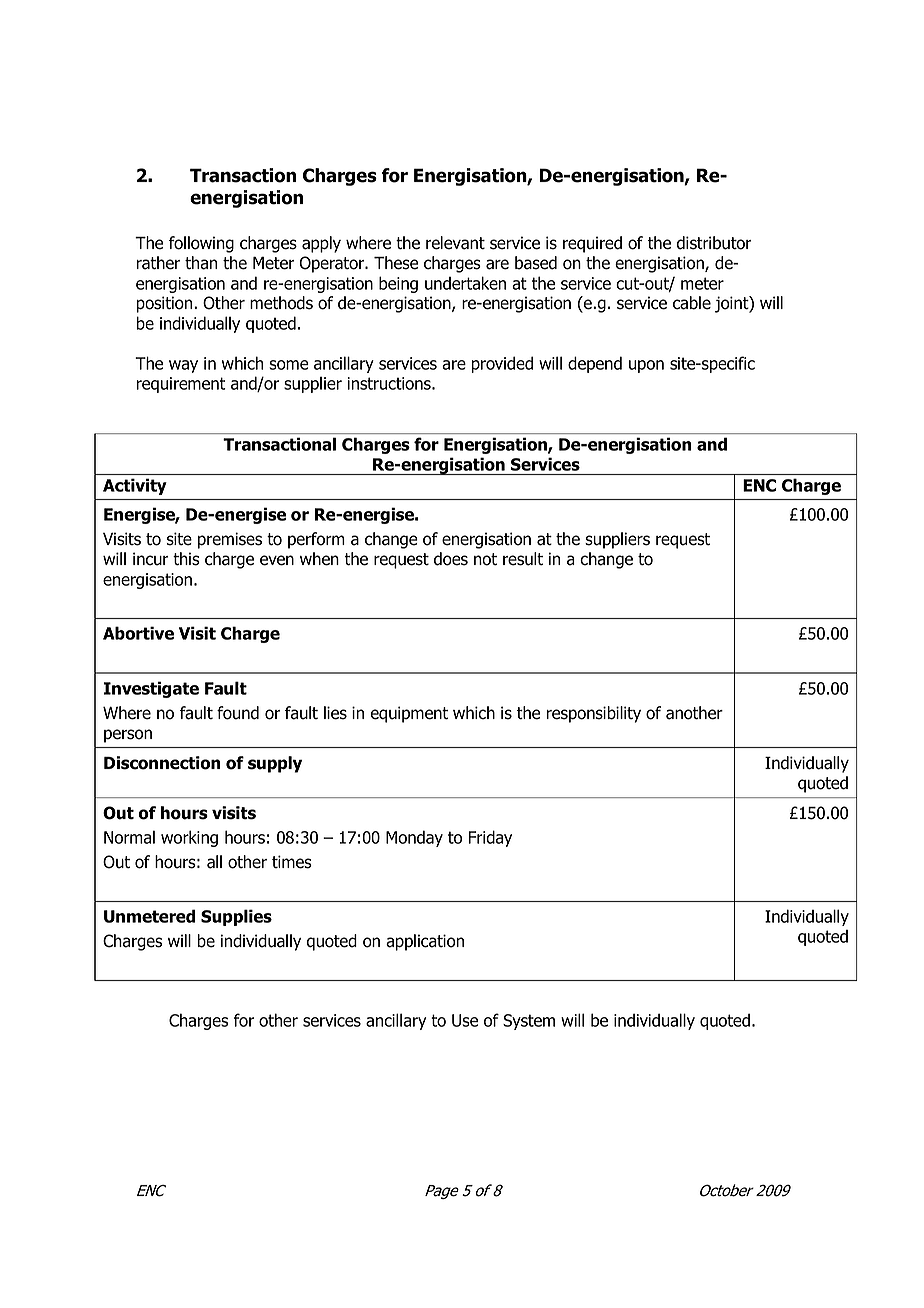 The width and height of the screenshot is (924, 1308). What do you see at coordinates (201, 263) in the screenshot?
I see `than` at bounding box center [201, 263].
